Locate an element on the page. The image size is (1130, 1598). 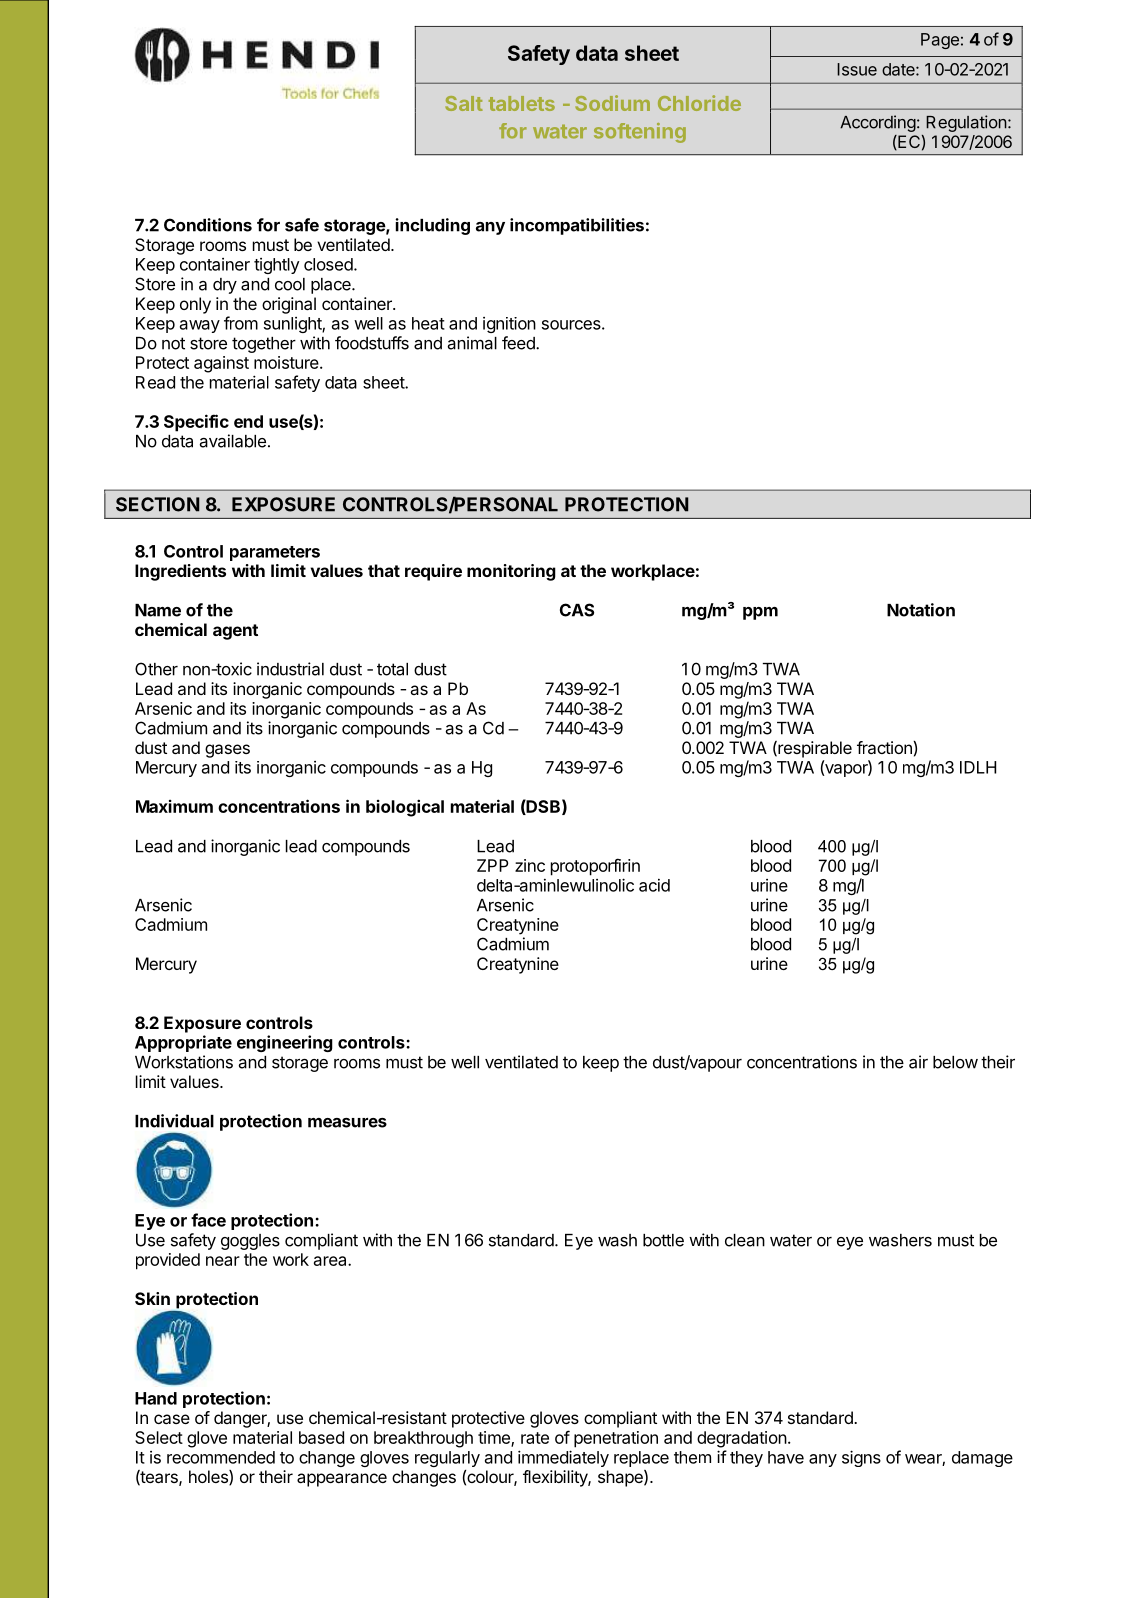
Notation is located at coordinates (921, 610).
